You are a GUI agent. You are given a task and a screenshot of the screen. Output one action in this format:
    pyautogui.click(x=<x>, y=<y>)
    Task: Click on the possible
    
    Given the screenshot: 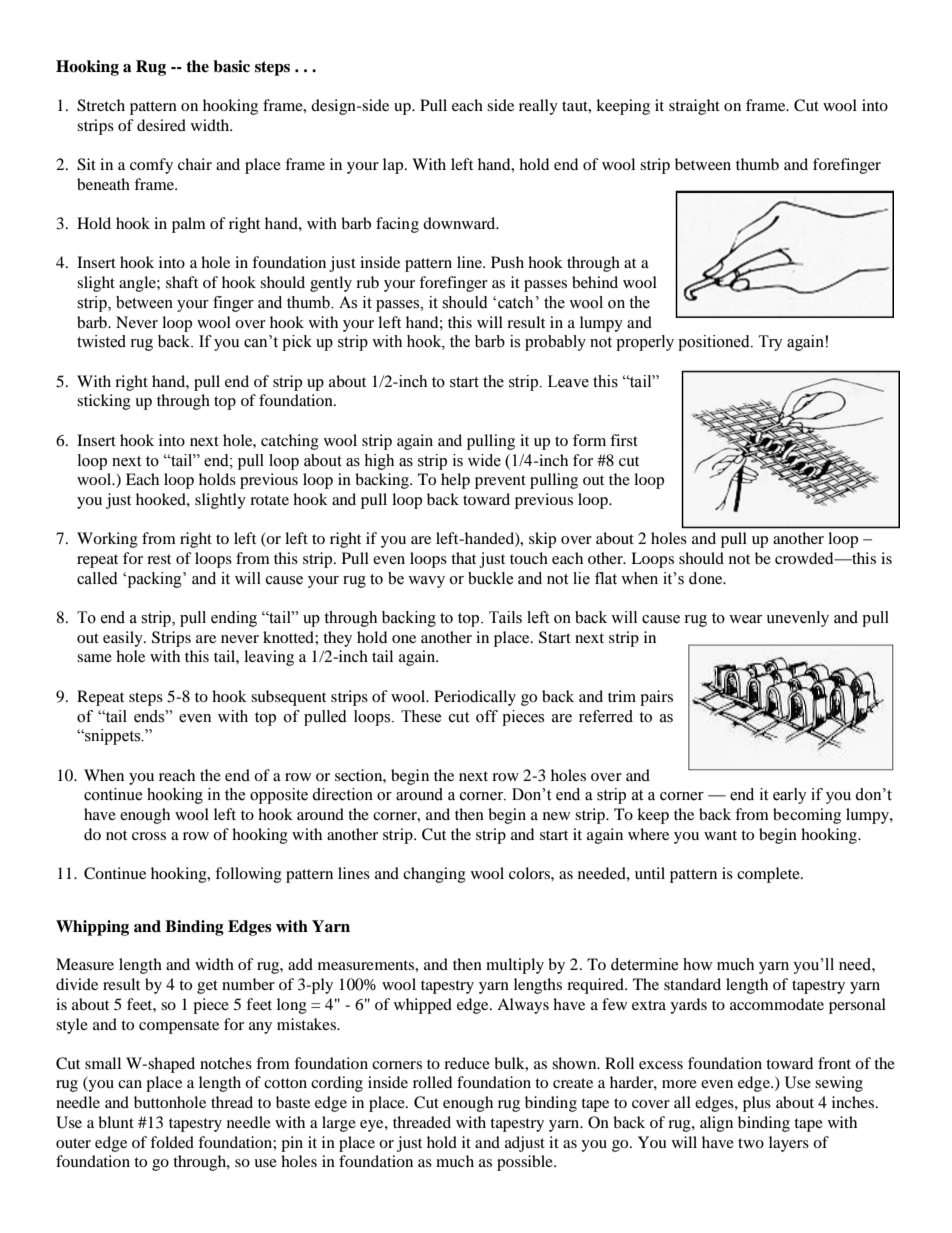 What is the action you would take?
    pyautogui.click(x=526, y=1163)
